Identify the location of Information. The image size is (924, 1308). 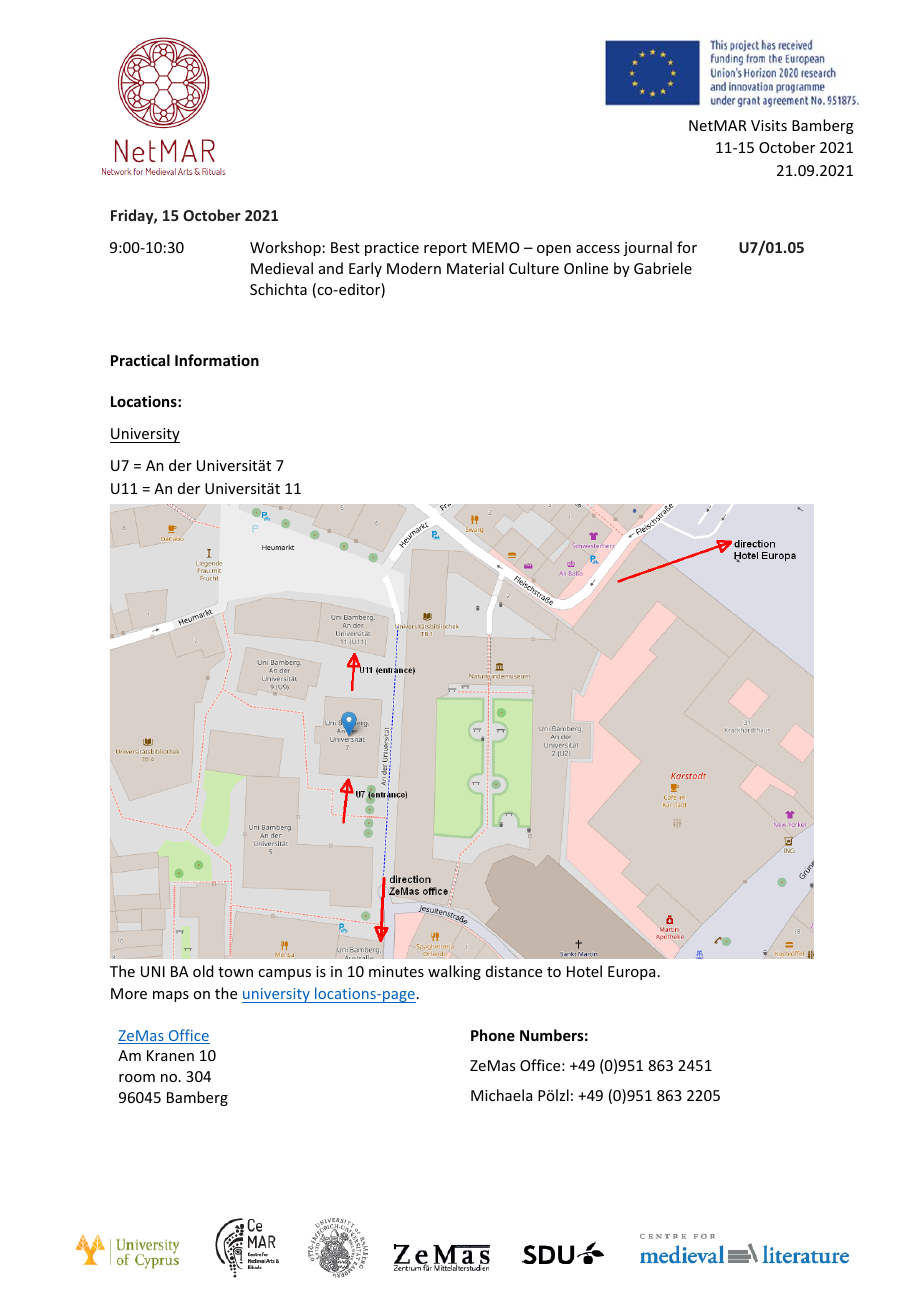
(217, 360).
